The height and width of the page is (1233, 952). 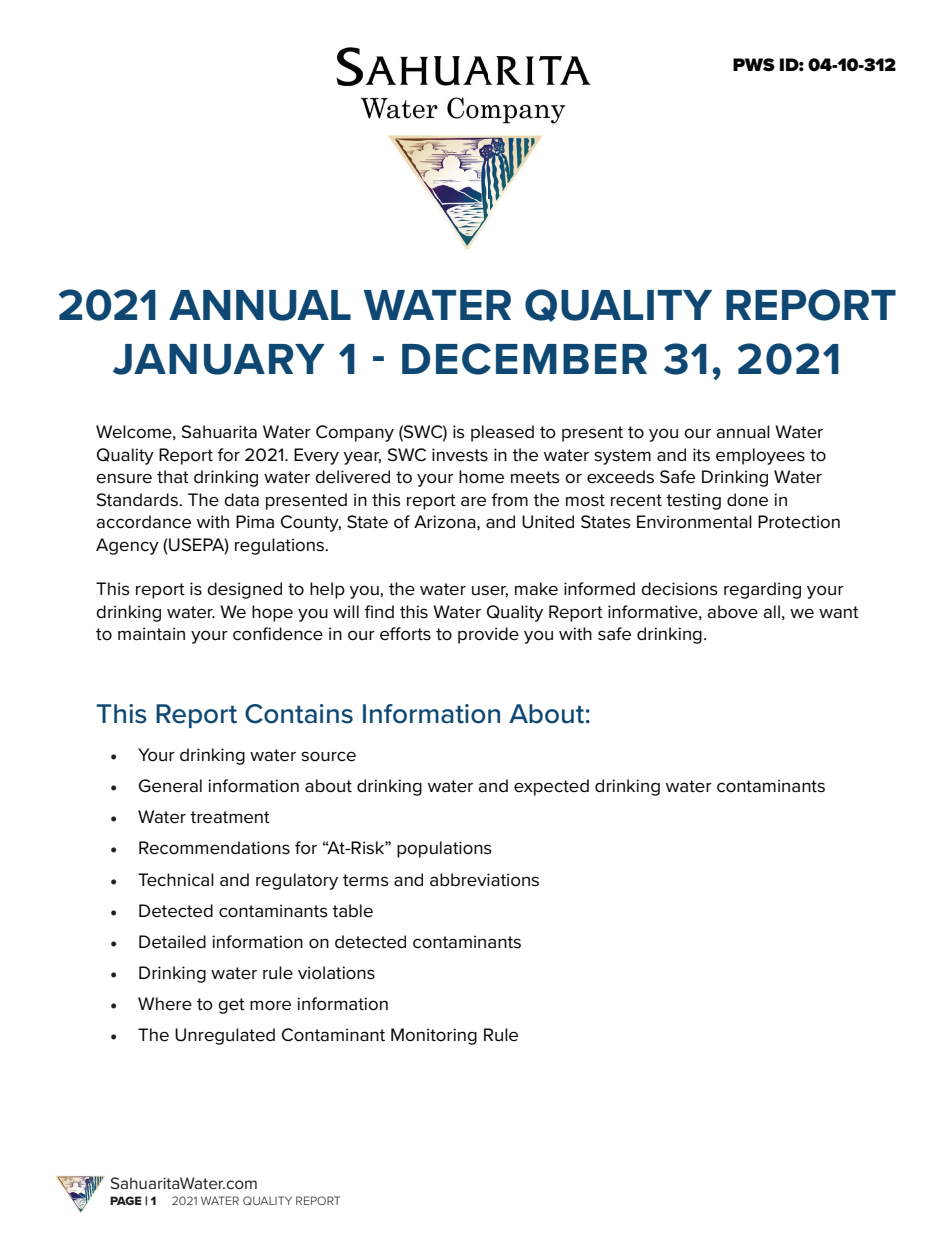 I want to click on PAGE, so click(x=126, y=1200).
